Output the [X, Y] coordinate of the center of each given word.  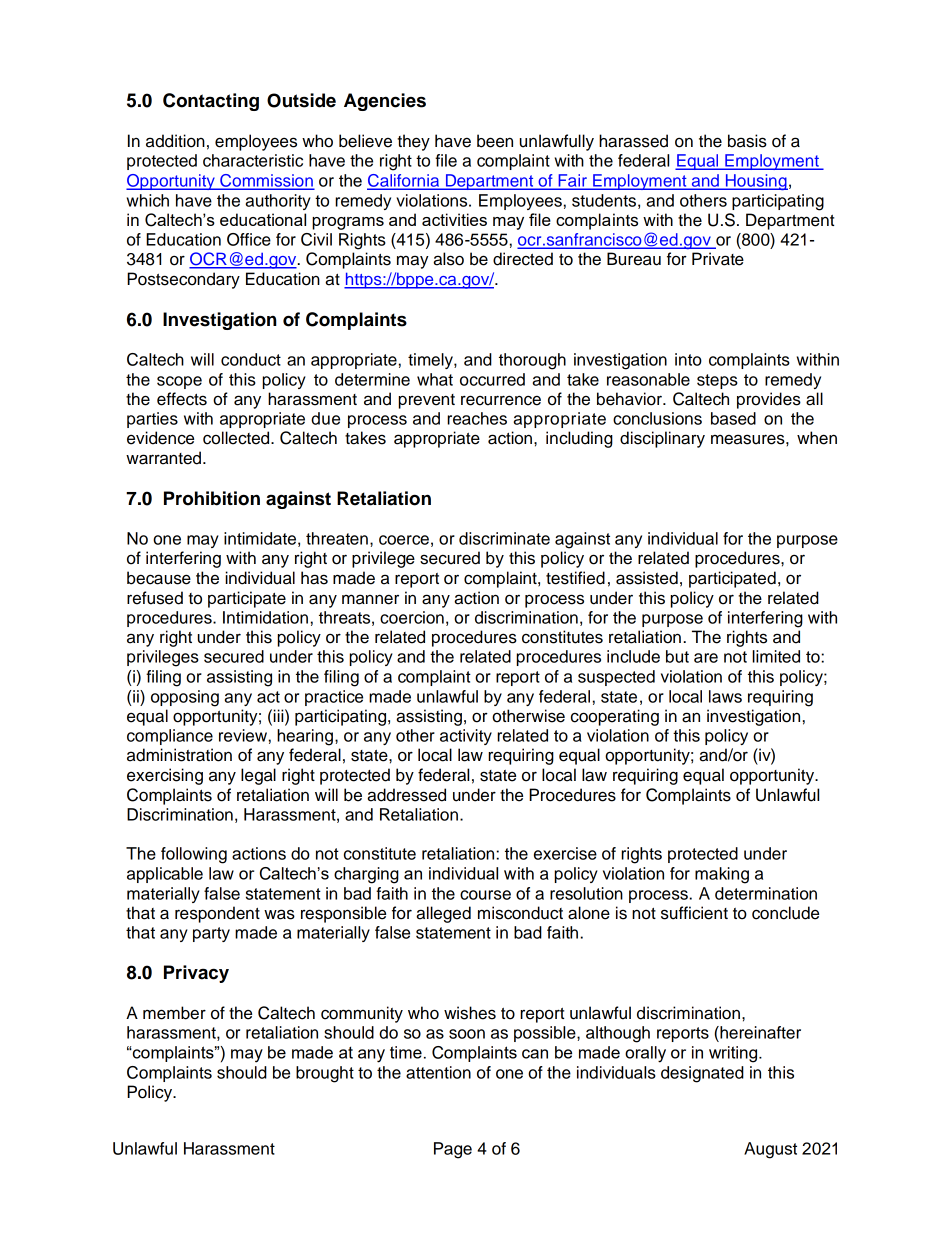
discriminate [504, 538]
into [688, 359]
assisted [647, 578]
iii [279, 715]
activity [466, 737]
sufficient [694, 913]
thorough [532, 361]
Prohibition [212, 498]
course [485, 895]
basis [747, 141]
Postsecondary [183, 280]
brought [325, 1074]
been [495, 141]
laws [725, 696]
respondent [217, 914]
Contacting [211, 102]
